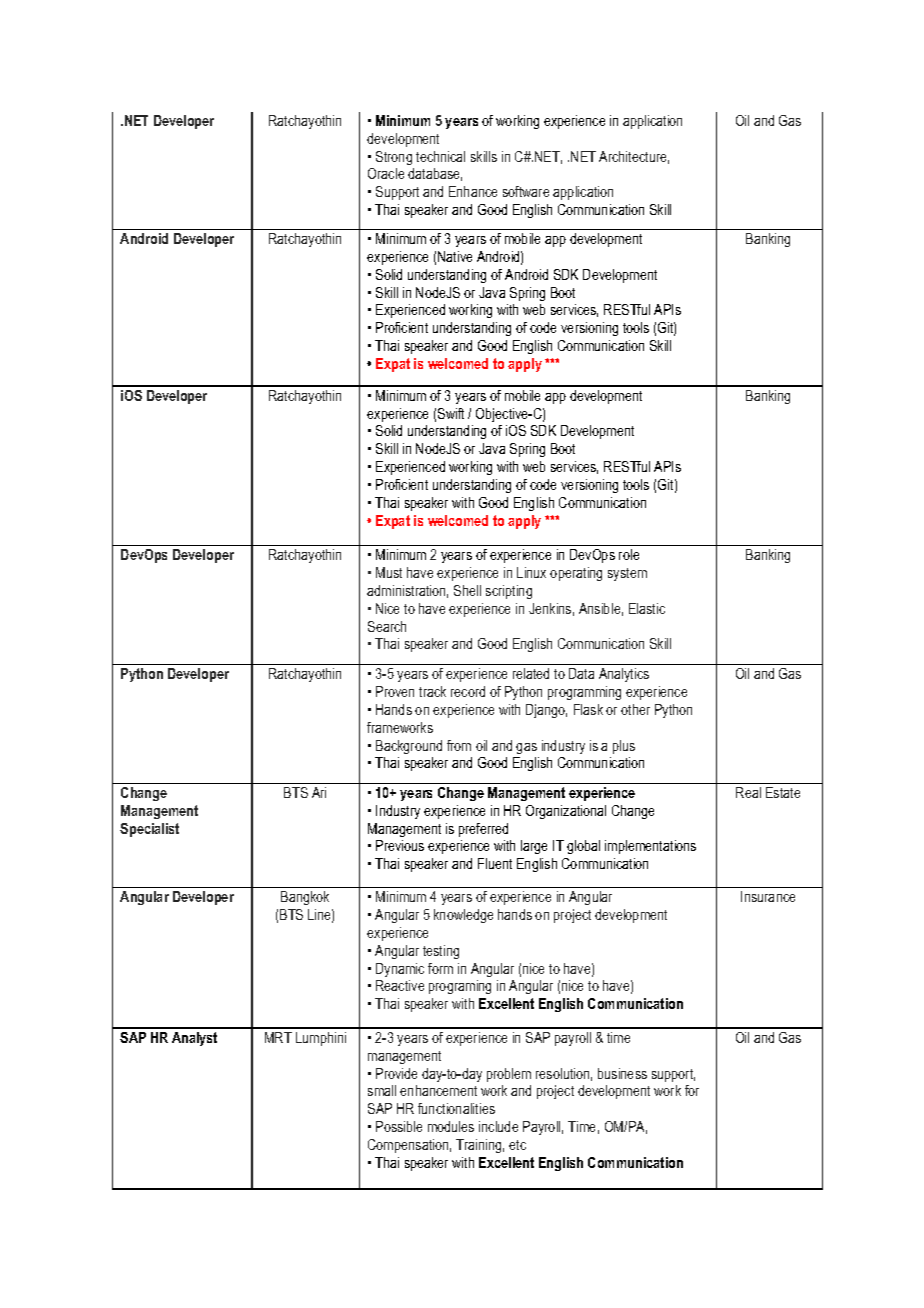  I want to click on Fluent, so click(495, 863).
